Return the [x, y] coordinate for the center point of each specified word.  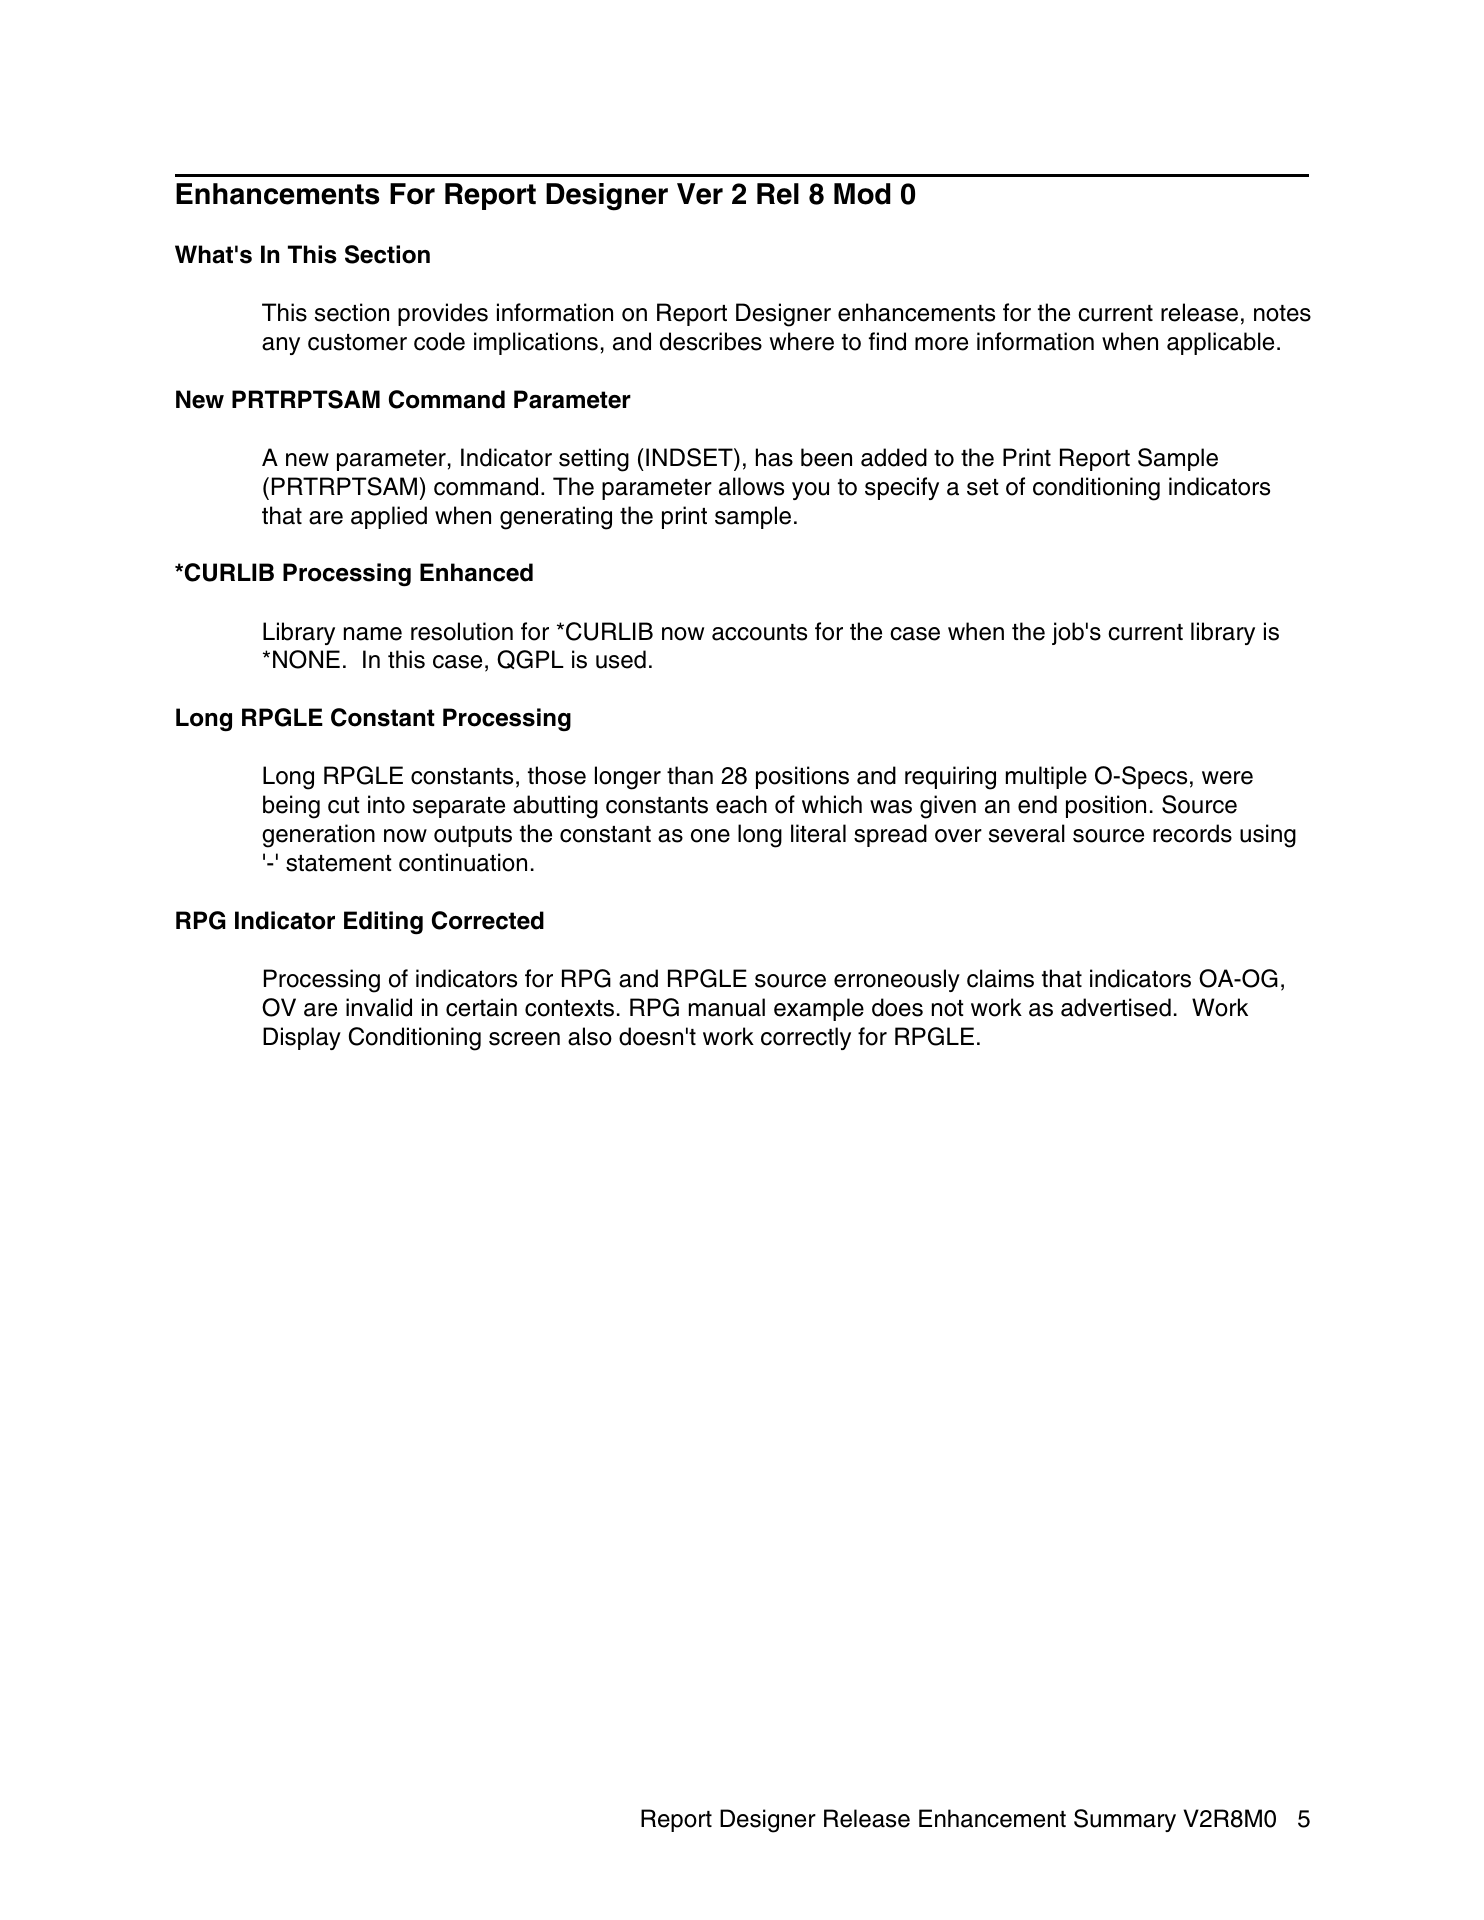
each [741, 804]
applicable [1220, 343]
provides [443, 314]
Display [302, 1038]
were [1227, 778]
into [386, 804]
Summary [1125, 1820]
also [590, 1036]
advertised [1116, 1007]
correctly [806, 1038]
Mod [862, 194]
